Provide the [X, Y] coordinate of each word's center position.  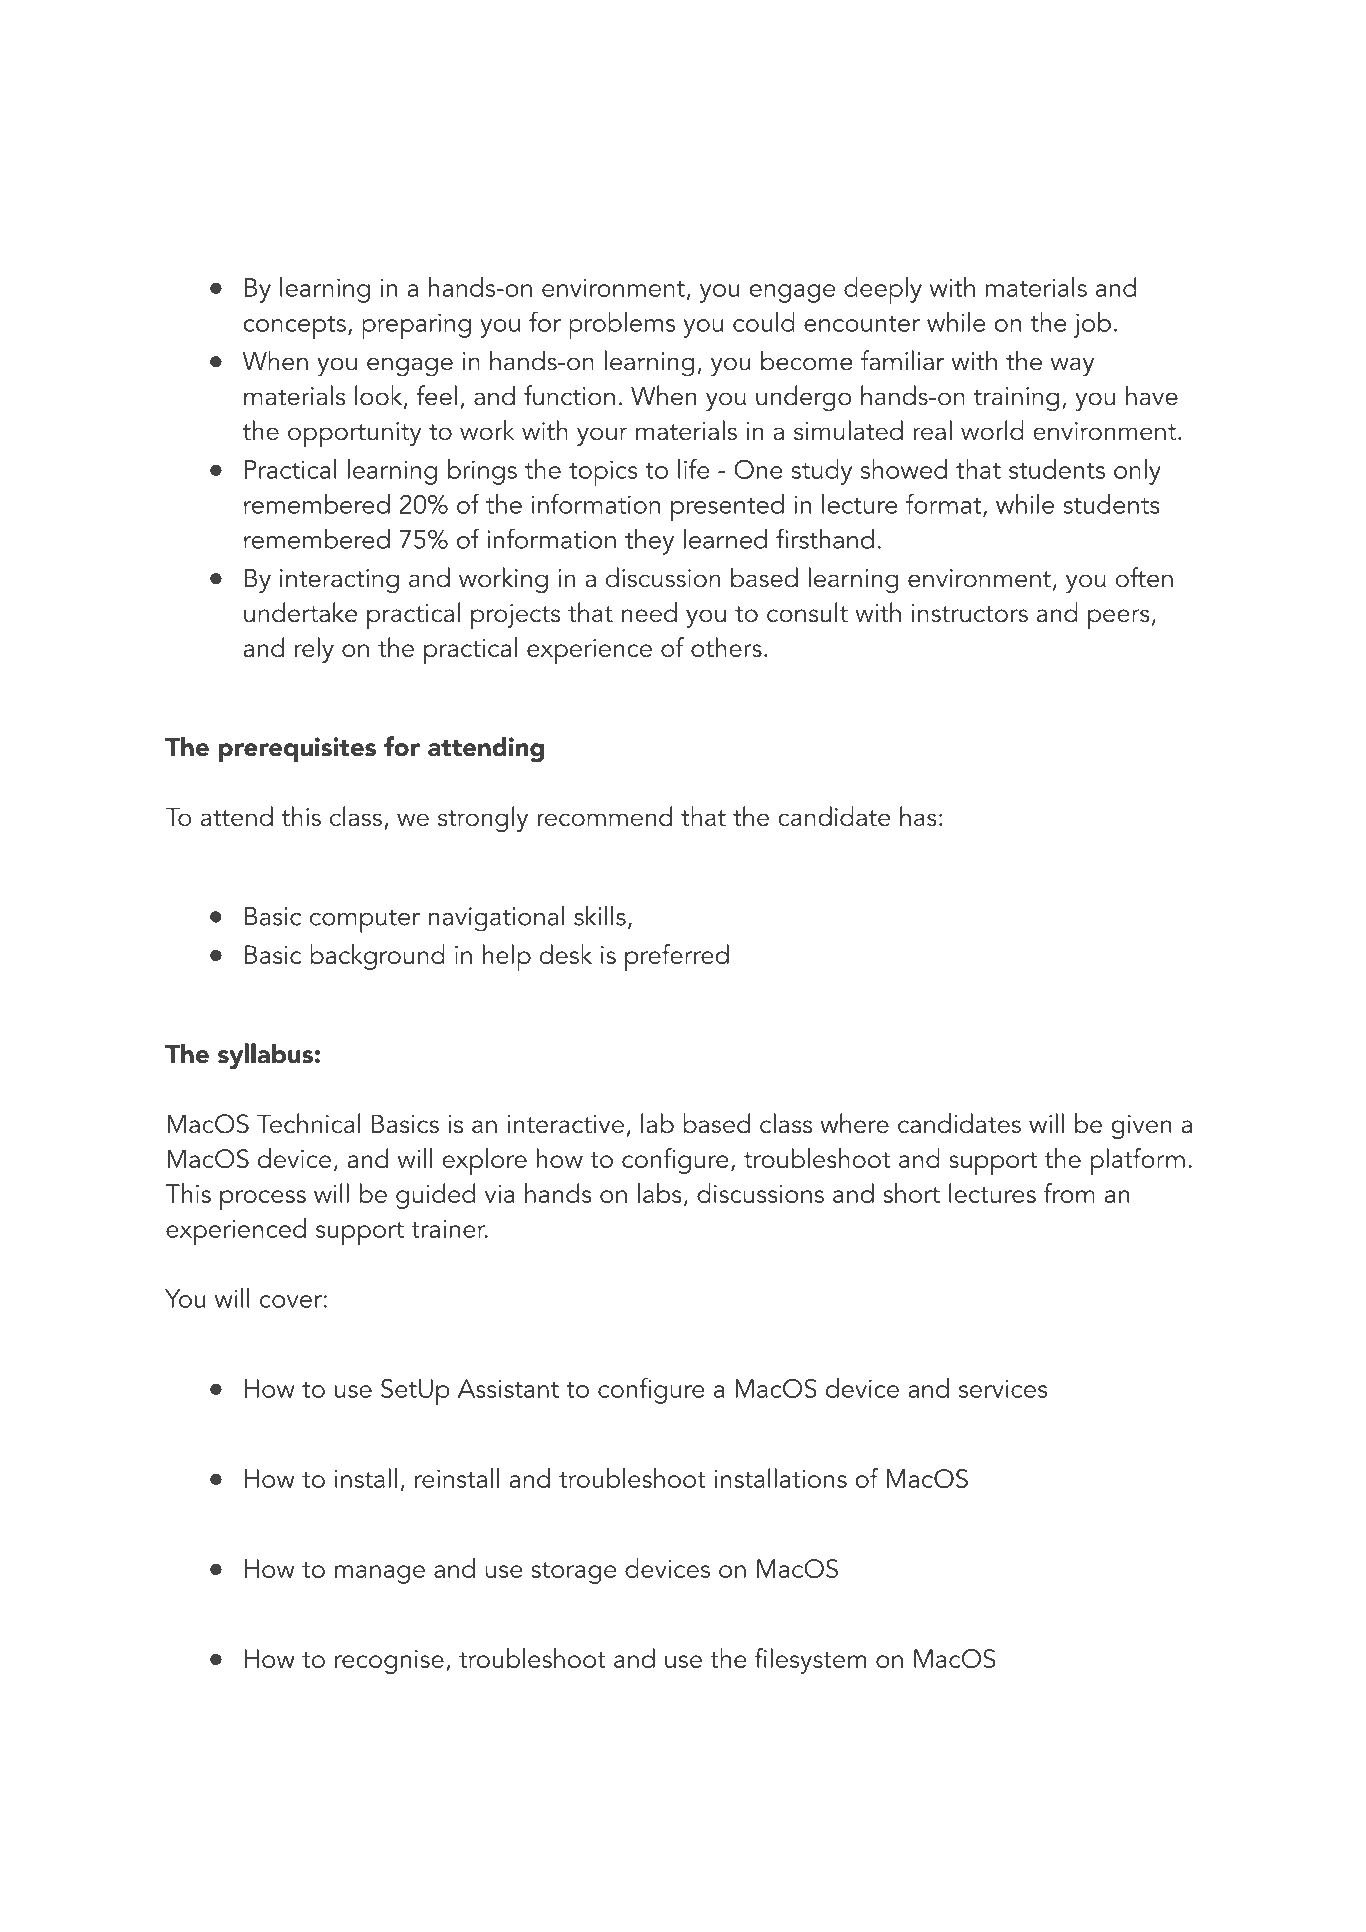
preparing [416, 326]
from [1069, 1193]
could [764, 322]
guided [436, 1196]
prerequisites [297, 749]
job [1092, 325]
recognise [389, 1662]
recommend [604, 816]
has [918, 816]
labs [660, 1193]
